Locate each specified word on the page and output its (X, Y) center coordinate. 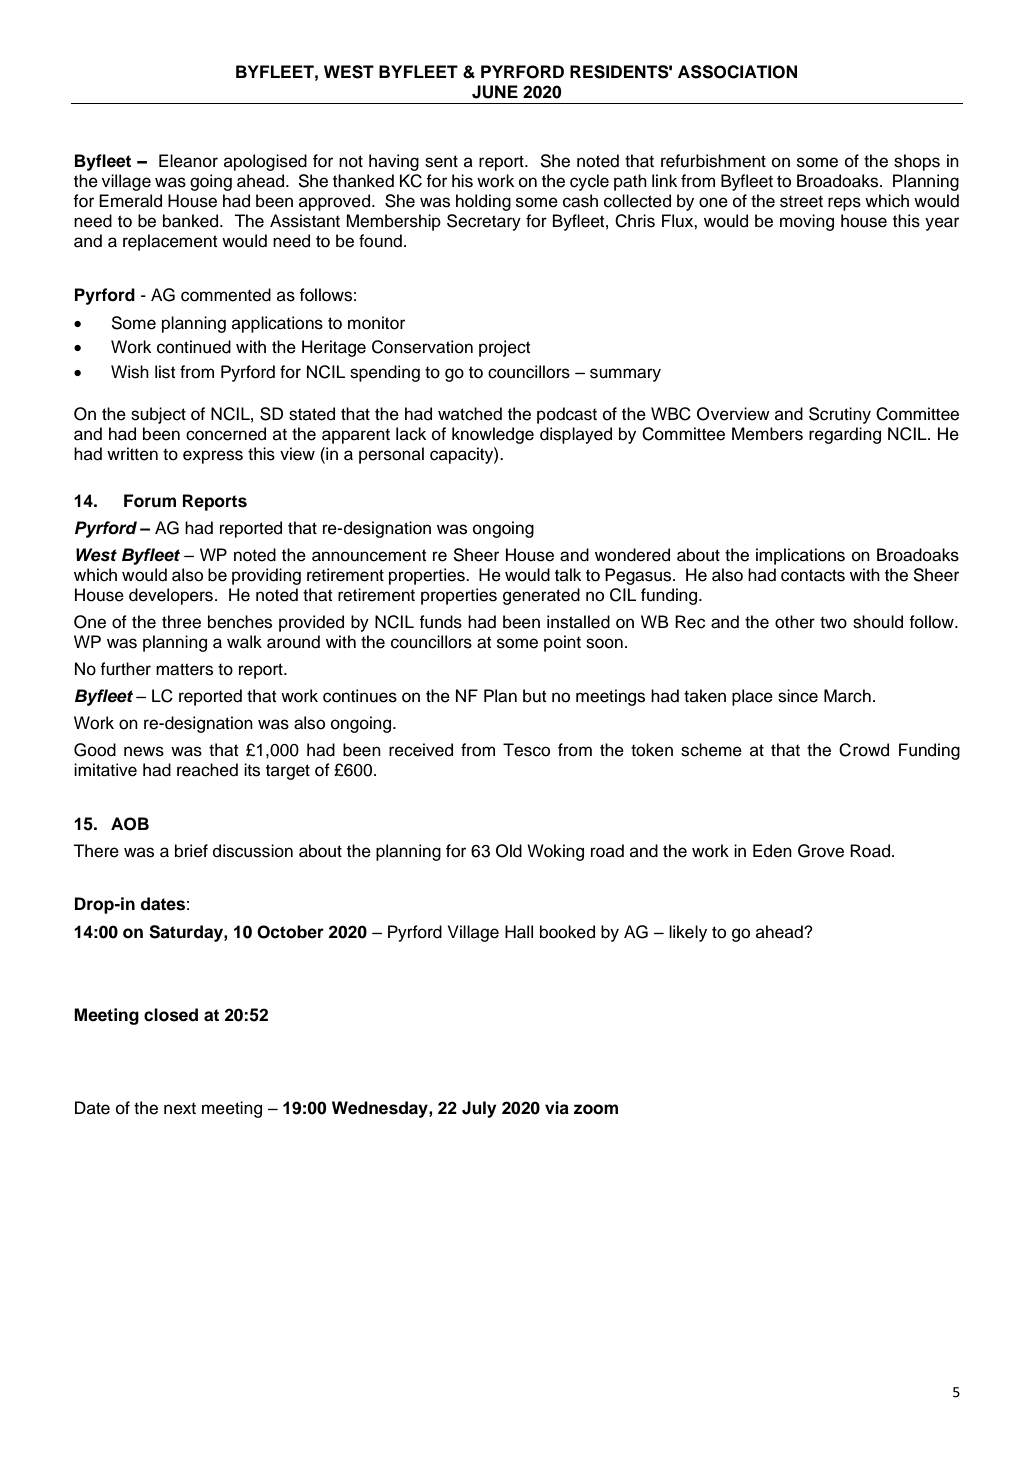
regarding (845, 435)
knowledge (493, 435)
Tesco (526, 750)
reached (207, 770)
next (180, 1109)
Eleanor (188, 161)
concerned (226, 434)
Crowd (864, 750)
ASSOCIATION (737, 72)
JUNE (495, 92)
